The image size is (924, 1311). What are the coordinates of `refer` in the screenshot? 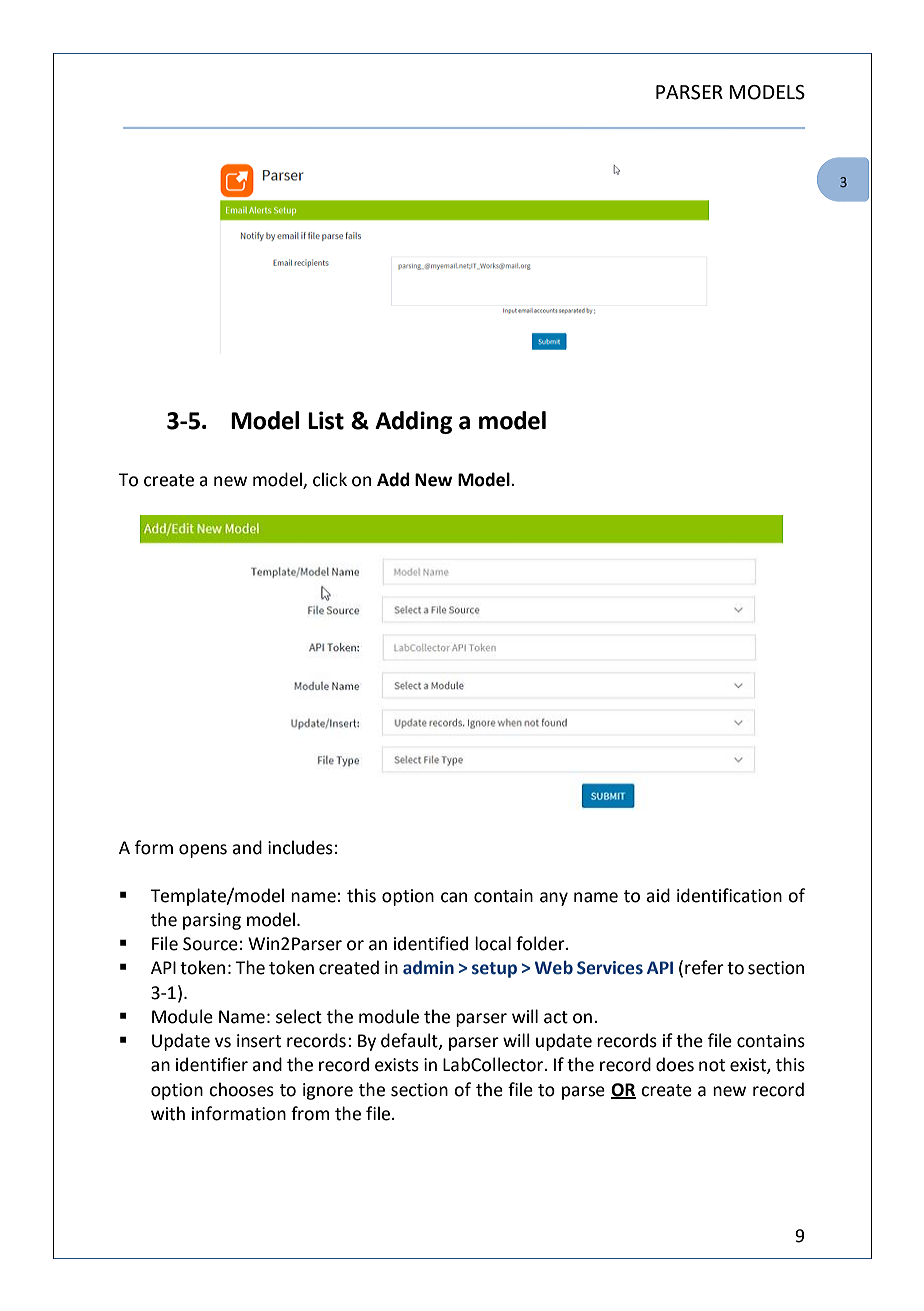 It's located at (704, 967).
